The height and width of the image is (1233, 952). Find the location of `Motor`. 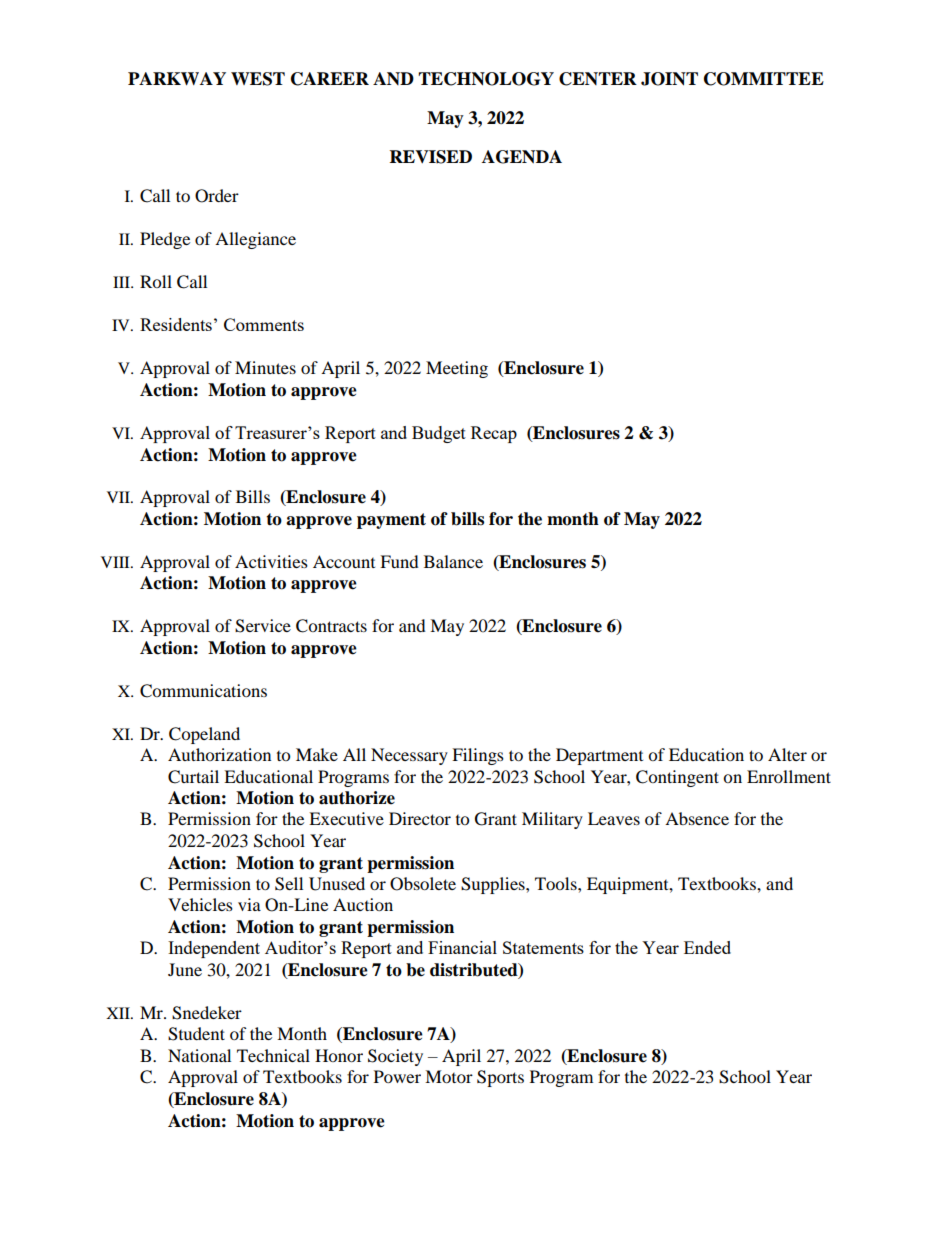

Motor is located at coordinates (449, 1076).
